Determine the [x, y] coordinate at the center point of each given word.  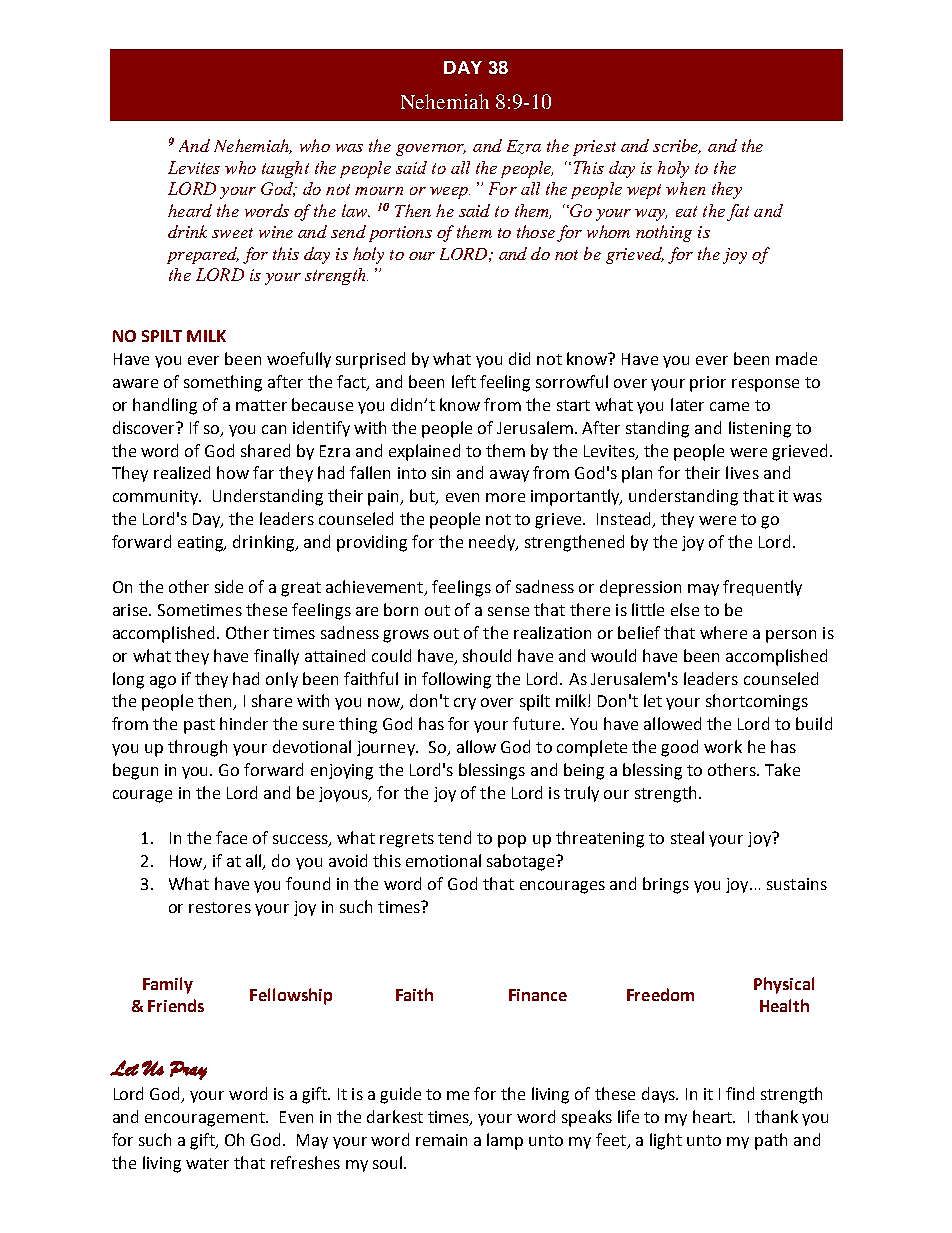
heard [190, 210]
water [207, 1163]
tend [454, 837]
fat [738, 212]
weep [450, 193]
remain [441, 1140]
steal [687, 837]
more [505, 497]
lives [742, 472]
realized [182, 472]
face [231, 837]
